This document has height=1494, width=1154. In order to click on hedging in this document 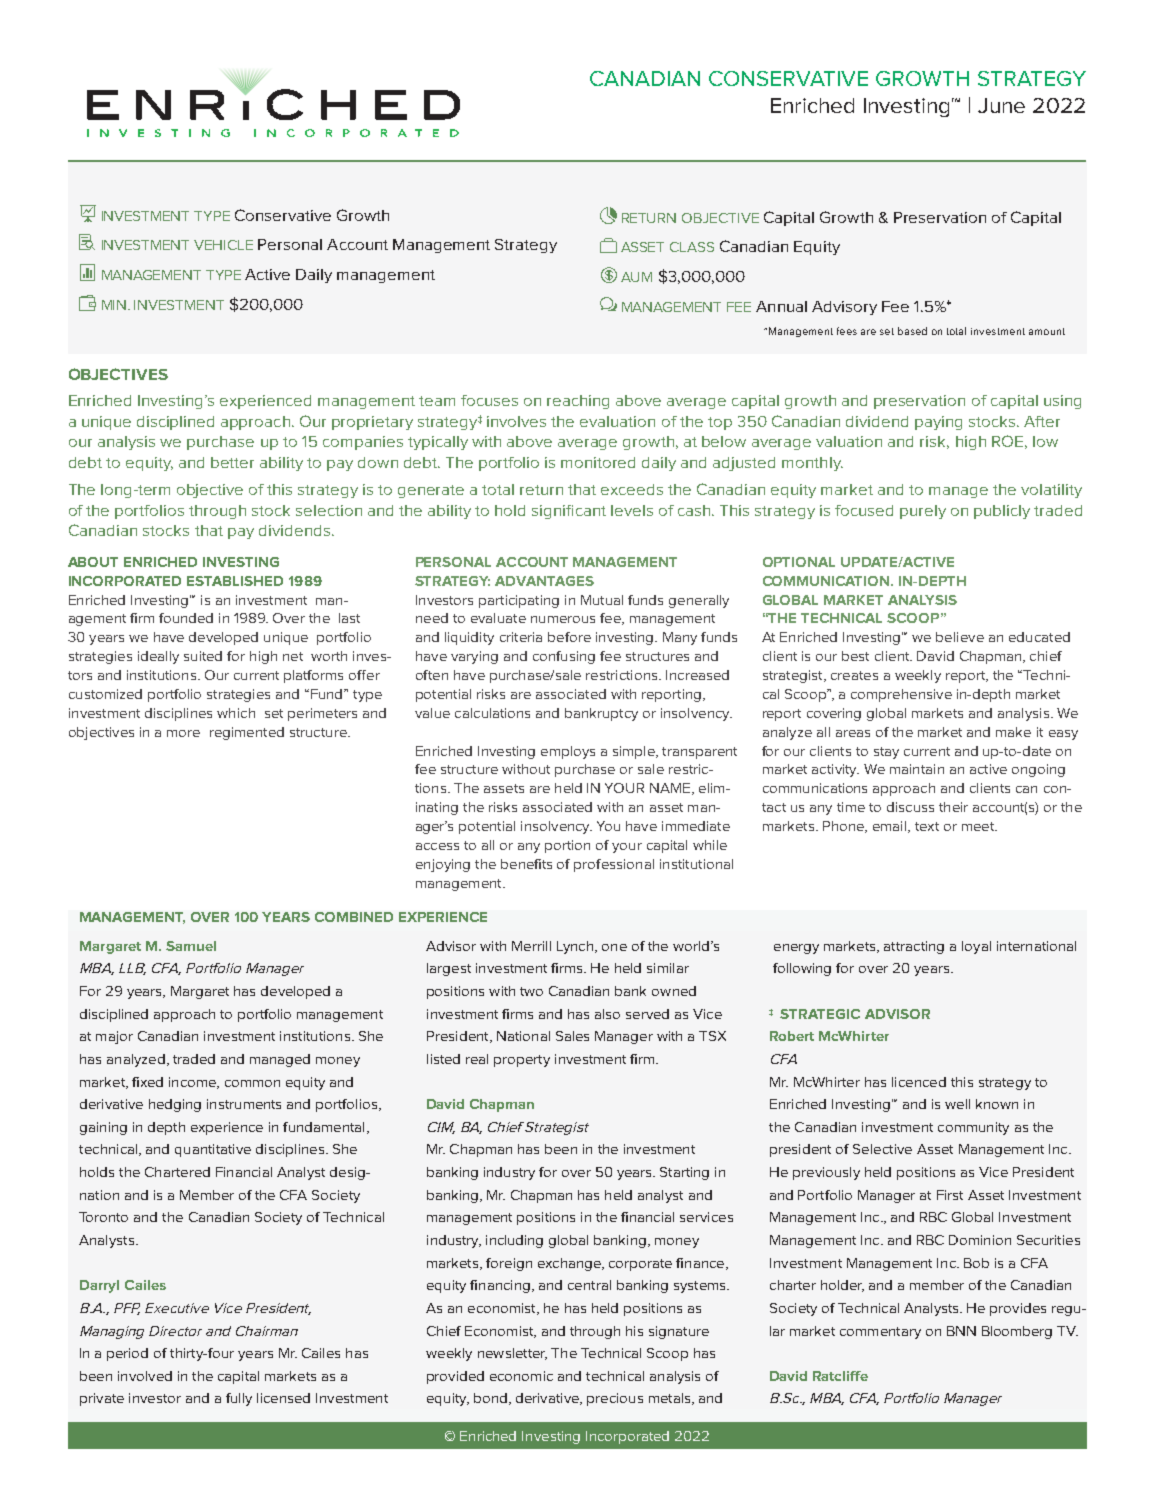, I will do `click(175, 1105)`.
